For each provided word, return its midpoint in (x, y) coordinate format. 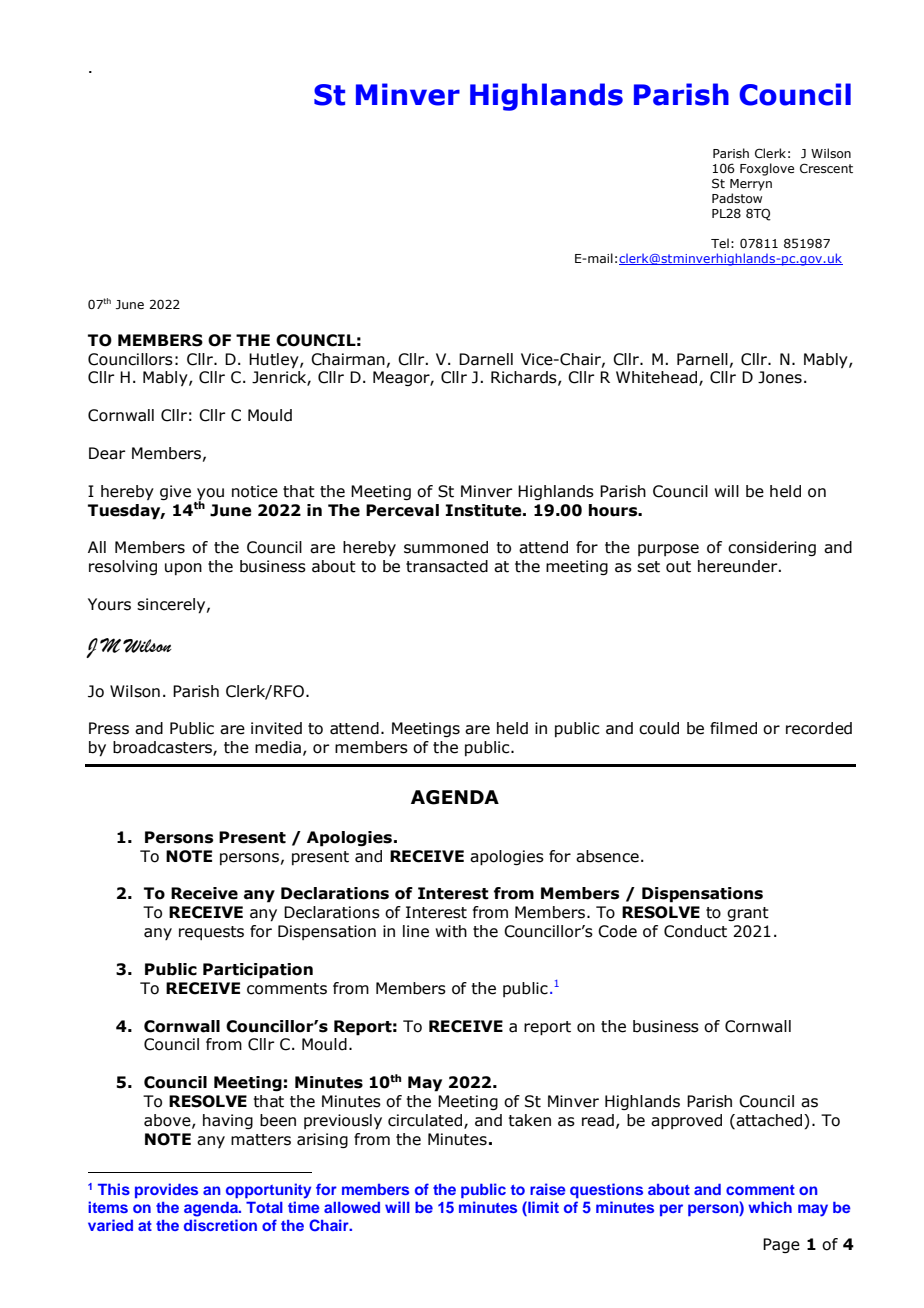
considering (772, 548)
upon (183, 569)
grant (748, 914)
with (451, 931)
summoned (446, 547)
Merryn (751, 185)
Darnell (486, 359)
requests (211, 933)
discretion (220, 1225)
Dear (107, 453)
